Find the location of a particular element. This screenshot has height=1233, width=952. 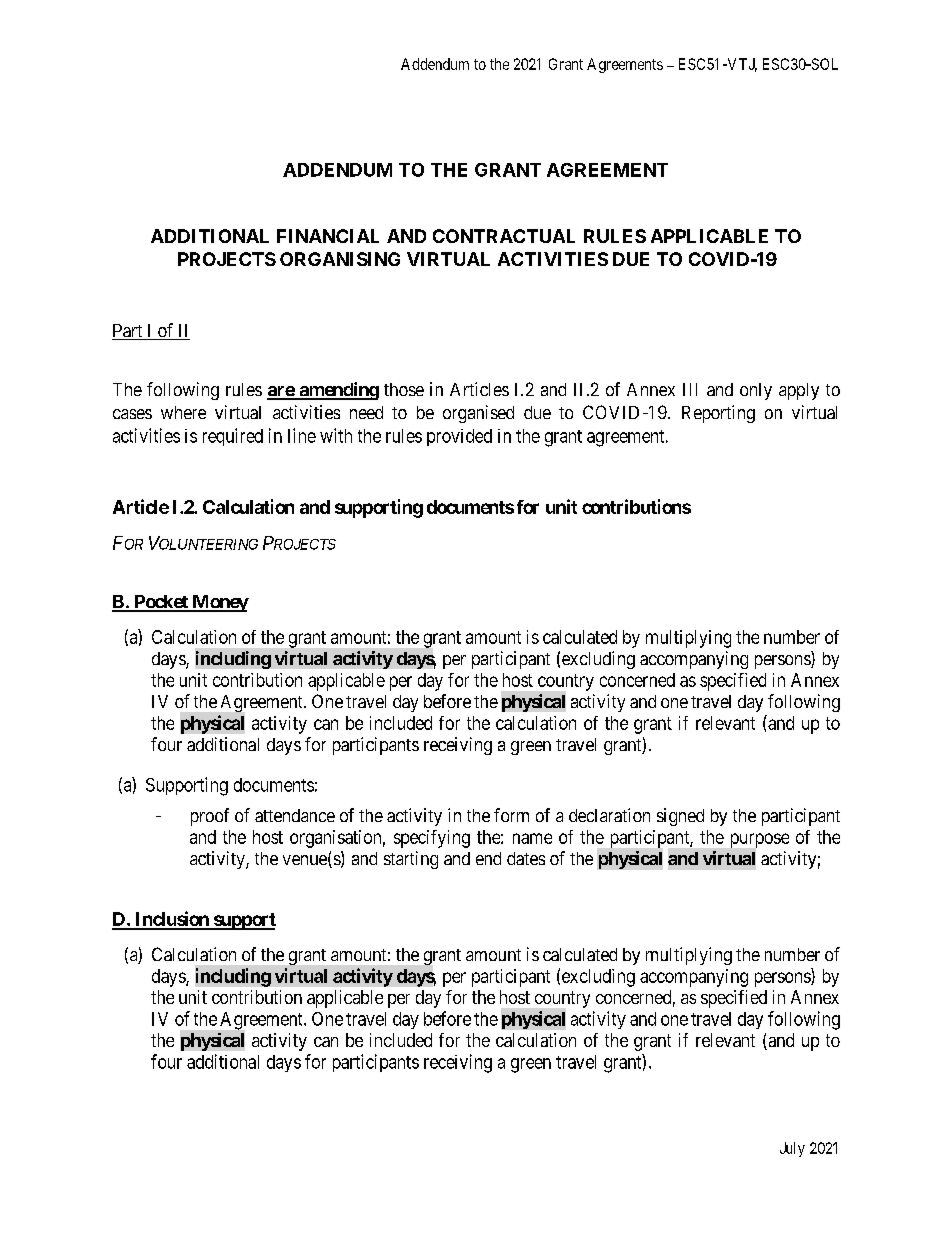

CONTRACTUAL is located at coordinates (504, 236).
